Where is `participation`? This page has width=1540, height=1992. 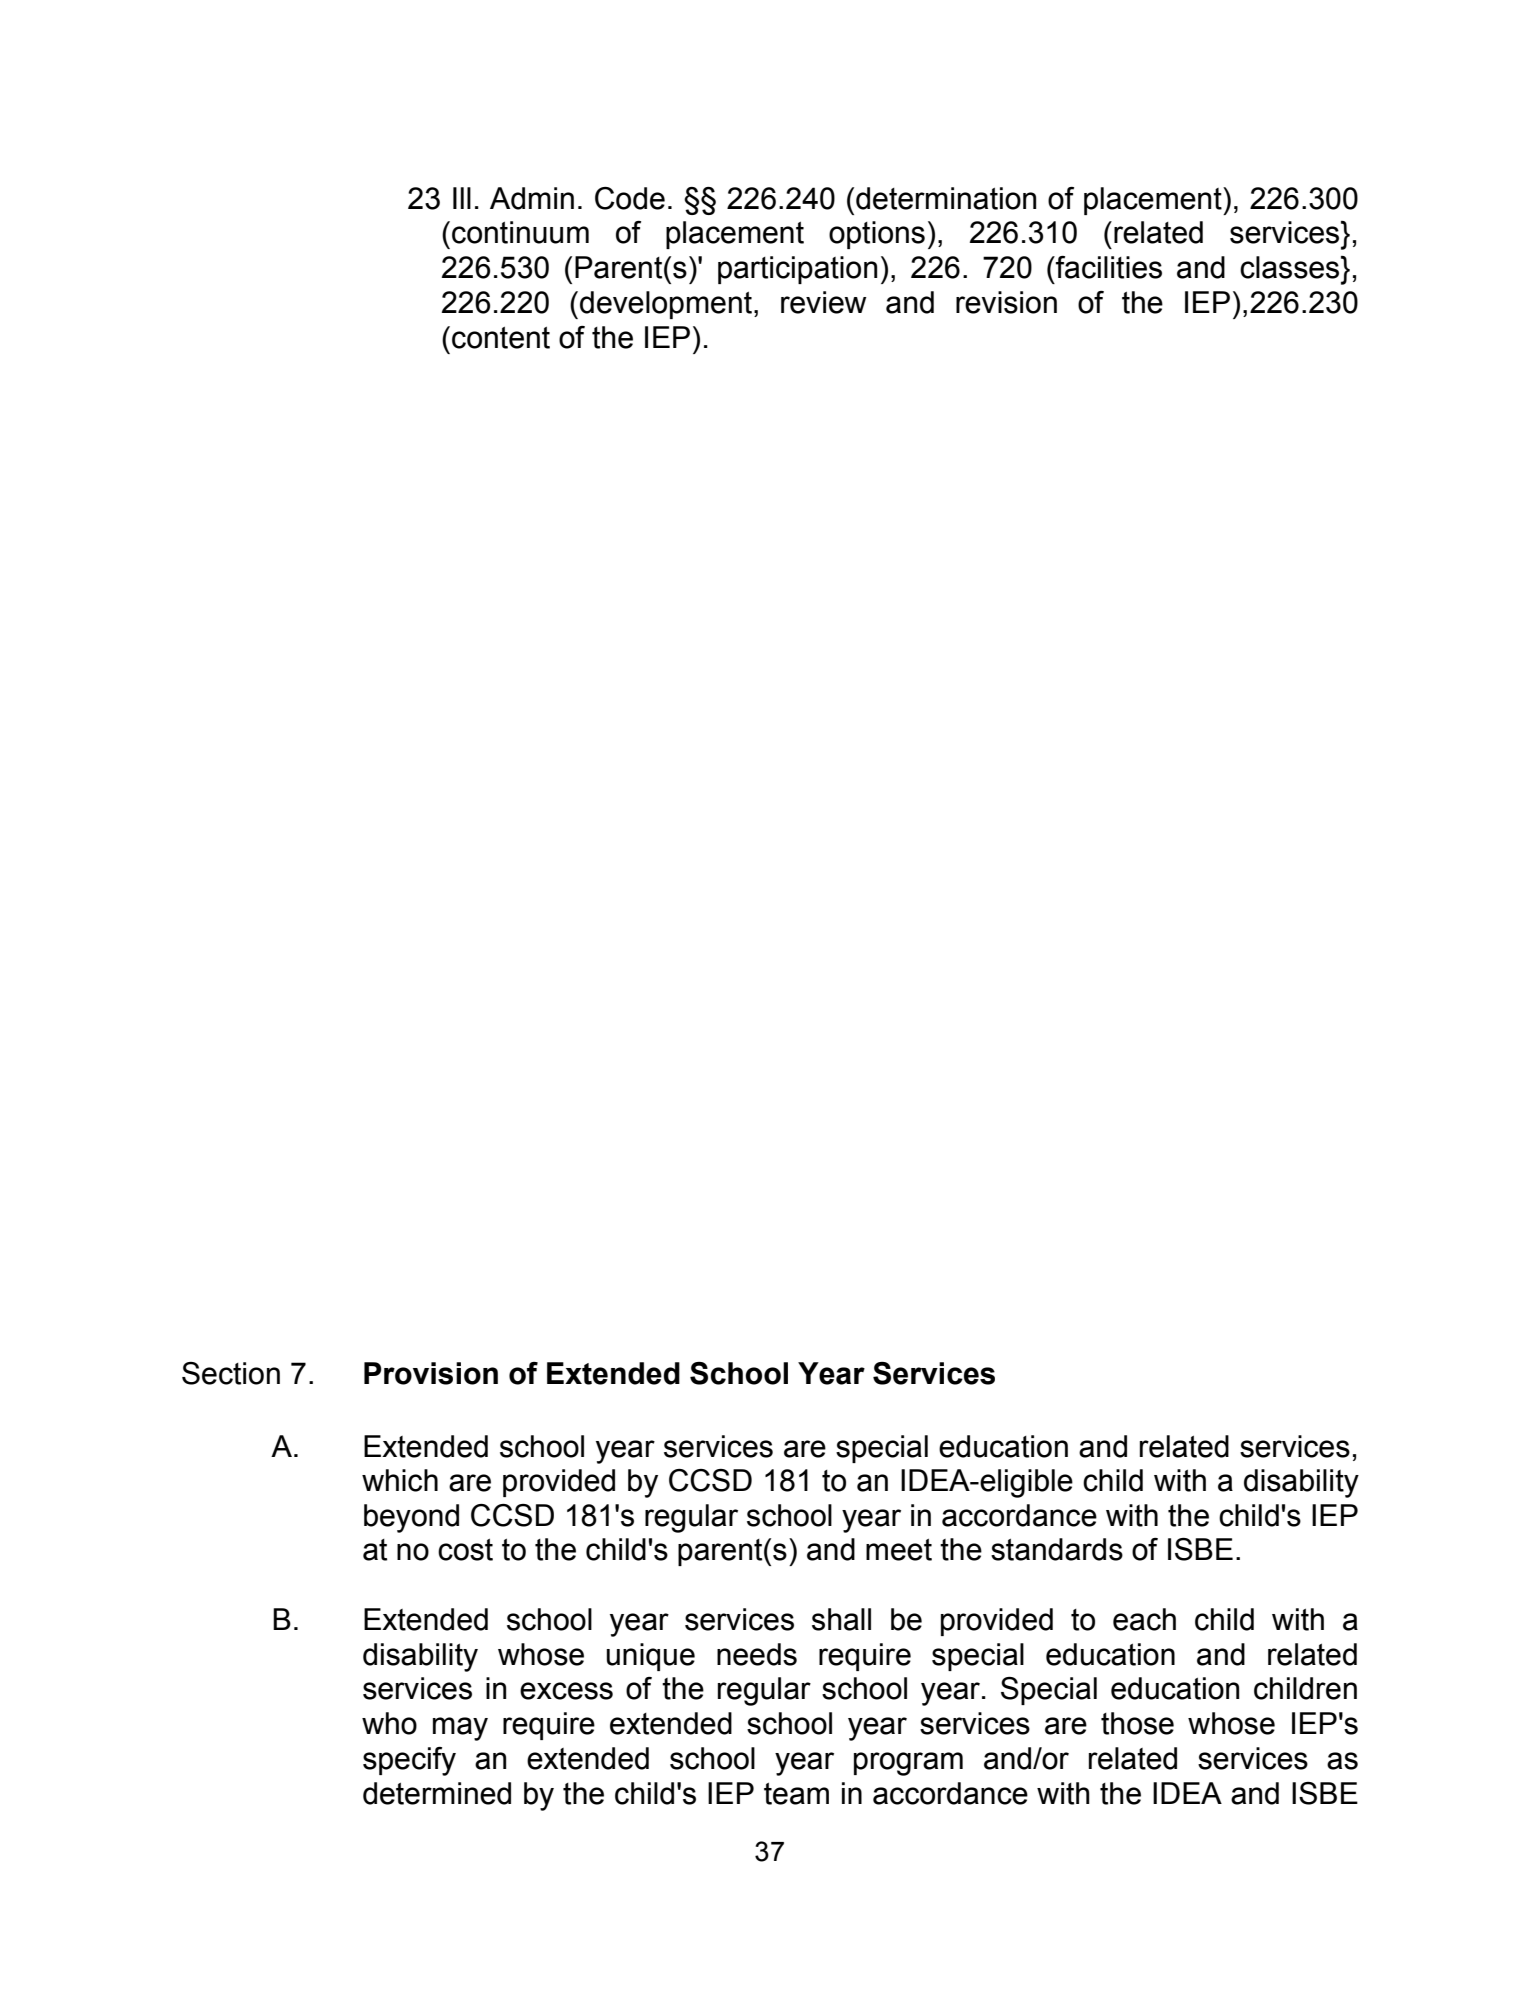 participation is located at coordinates (797, 270).
